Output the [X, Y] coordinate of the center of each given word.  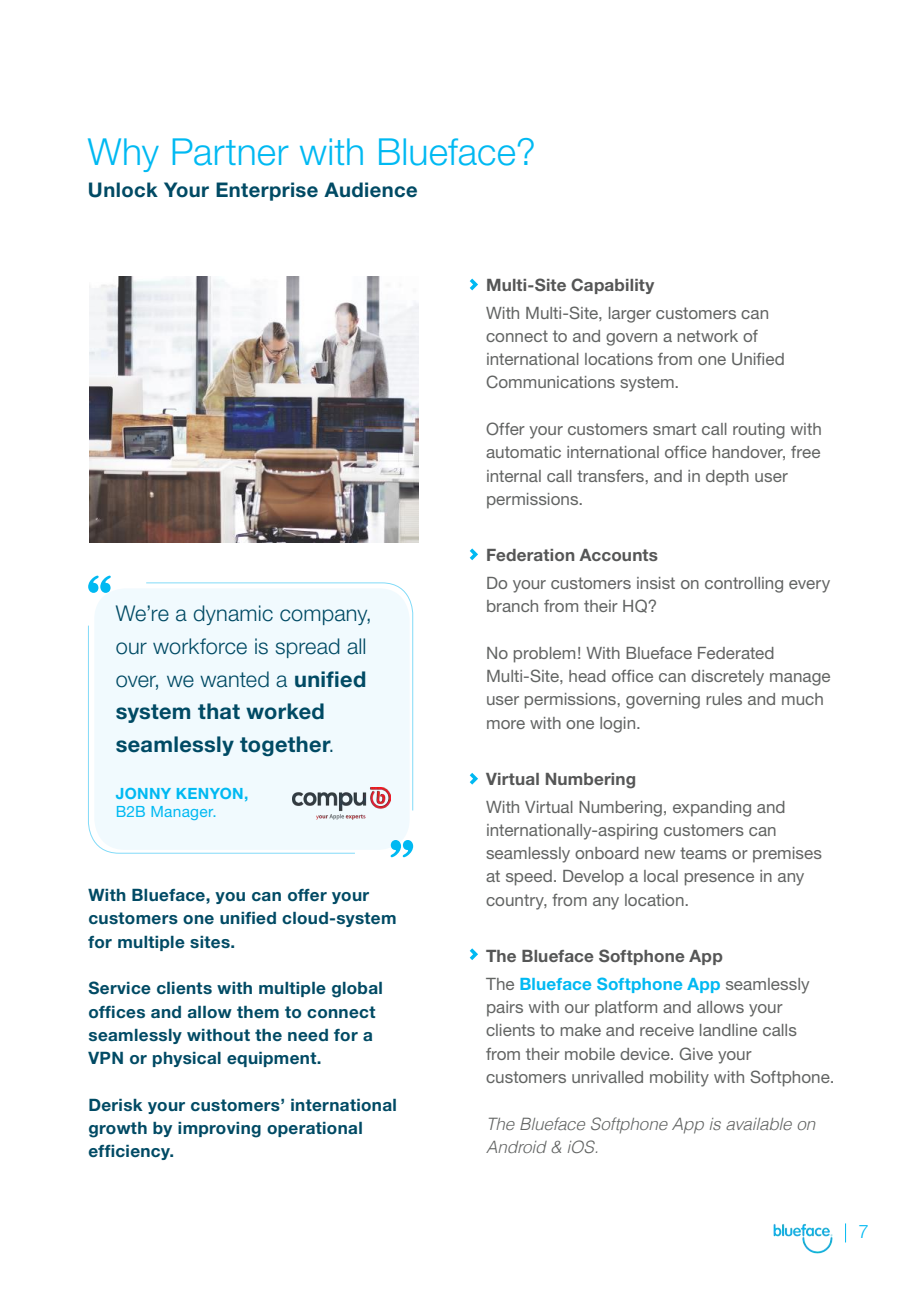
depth [727, 478]
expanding [712, 809]
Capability [612, 286]
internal [514, 476]
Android [516, 1147]
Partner [231, 152]
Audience [370, 190]
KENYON [210, 793]
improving [219, 1130]
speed [529, 878]
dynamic [233, 615]
